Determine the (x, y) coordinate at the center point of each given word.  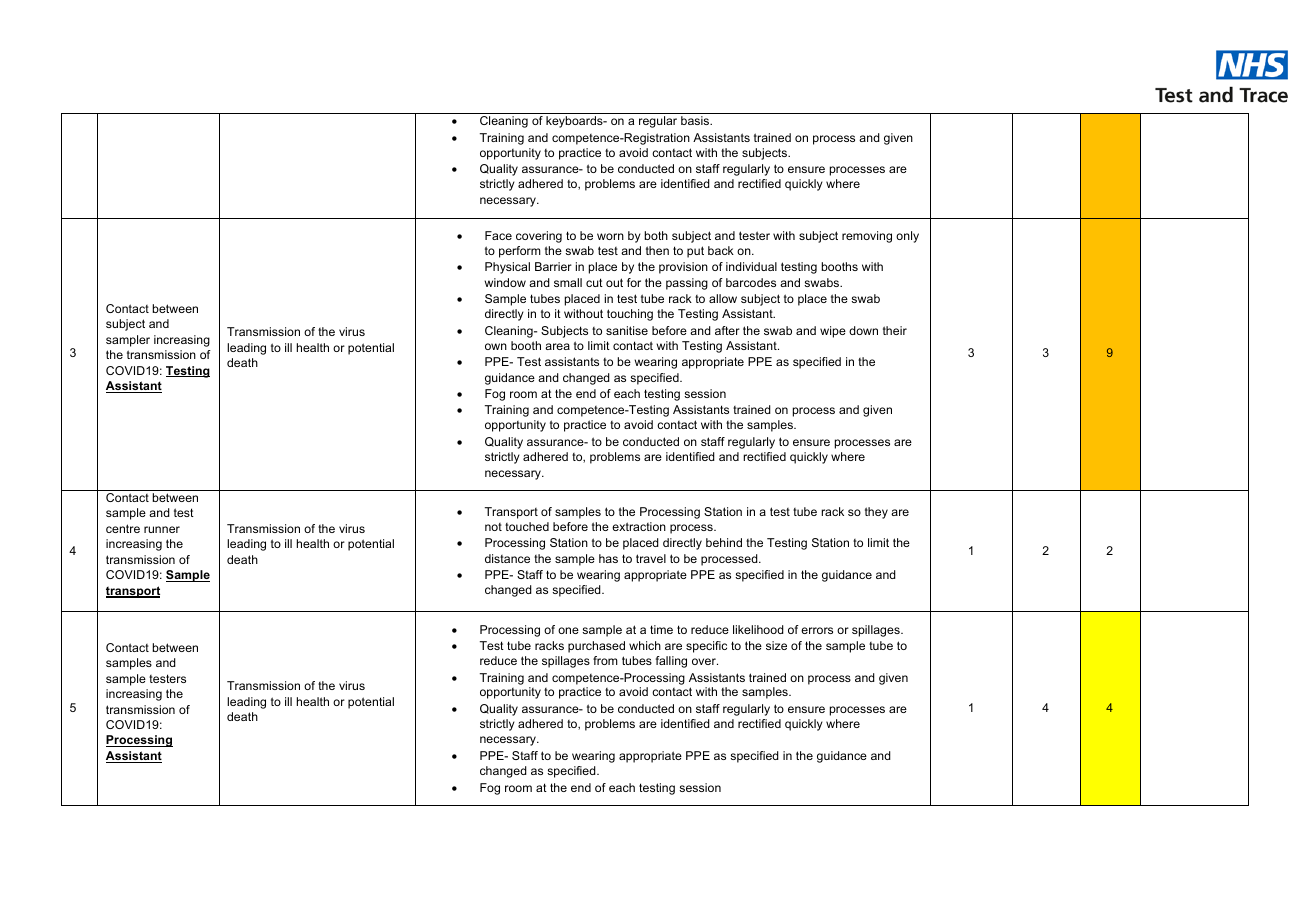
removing (867, 237)
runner (162, 529)
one (568, 630)
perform (520, 252)
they (876, 513)
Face (498, 235)
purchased (596, 647)
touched (527, 526)
